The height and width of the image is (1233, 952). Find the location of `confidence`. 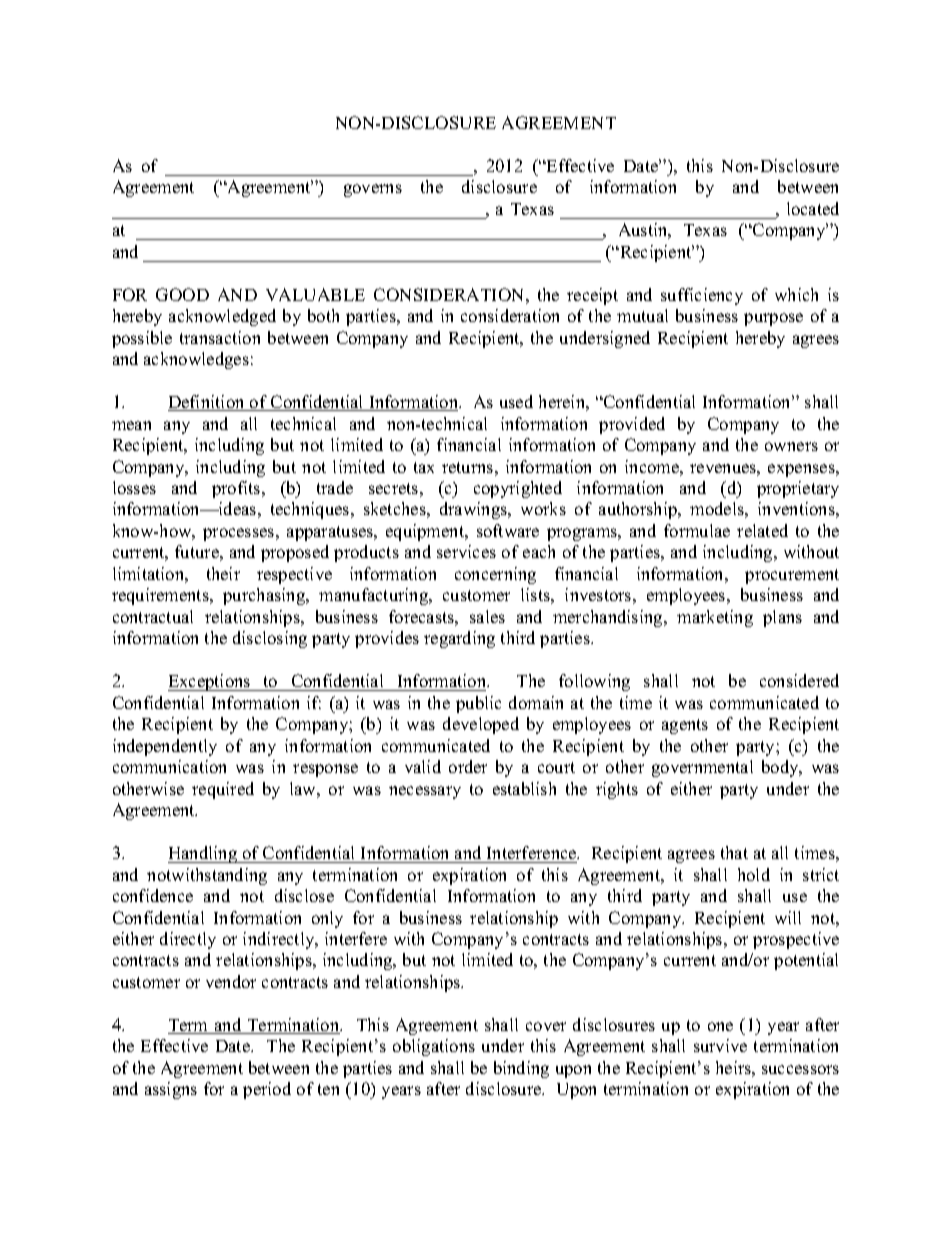

confidence is located at coordinates (153, 895).
